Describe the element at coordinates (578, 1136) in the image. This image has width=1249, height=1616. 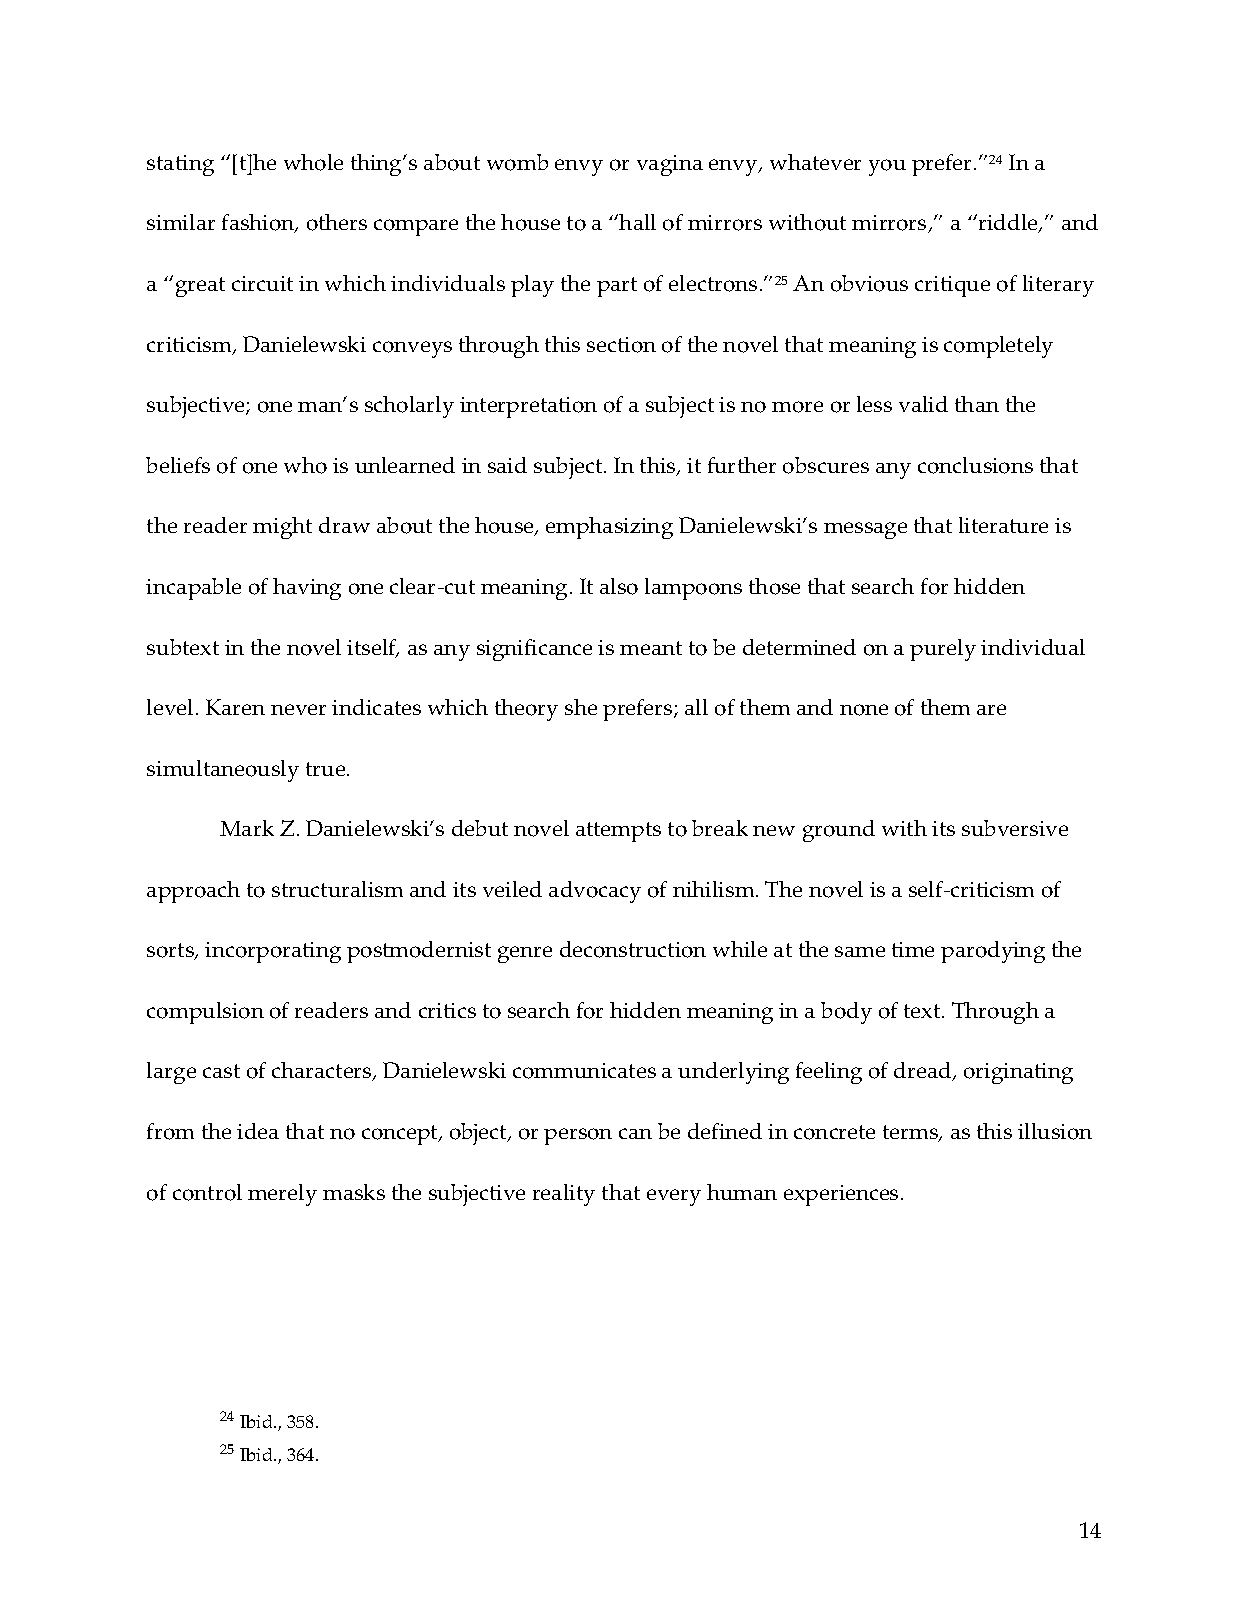
I see `person` at that location.
